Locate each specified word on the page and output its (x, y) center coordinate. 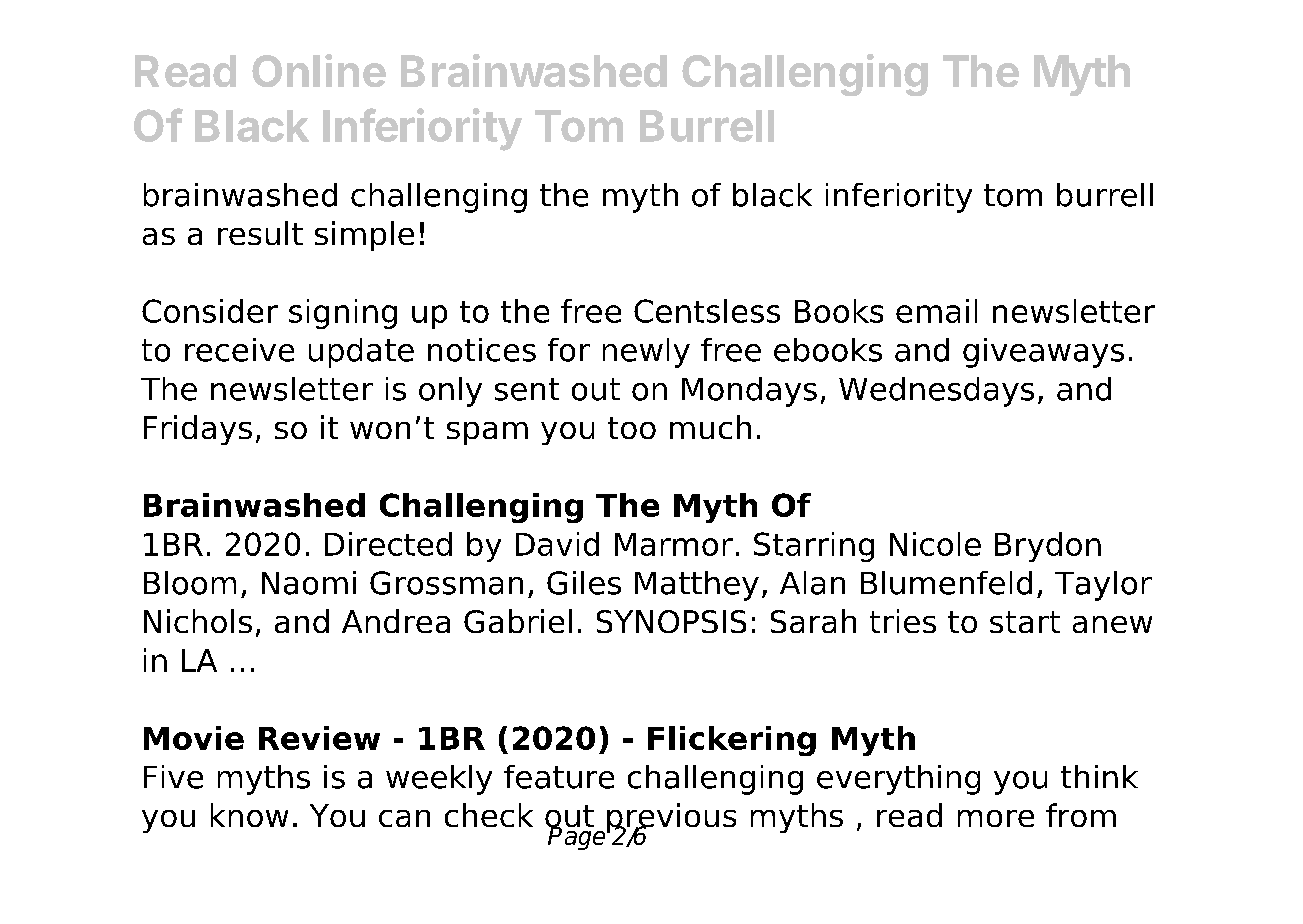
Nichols (198, 621)
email (936, 311)
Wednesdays (936, 392)
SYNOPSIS (671, 621)
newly (646, 353)
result (260, 233)
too (632, 428)
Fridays (198, 430)
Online (319, 70)
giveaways (1043, 353)
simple (364, 236)
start (1025, 622)
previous (671, 819)
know (249, 815)
